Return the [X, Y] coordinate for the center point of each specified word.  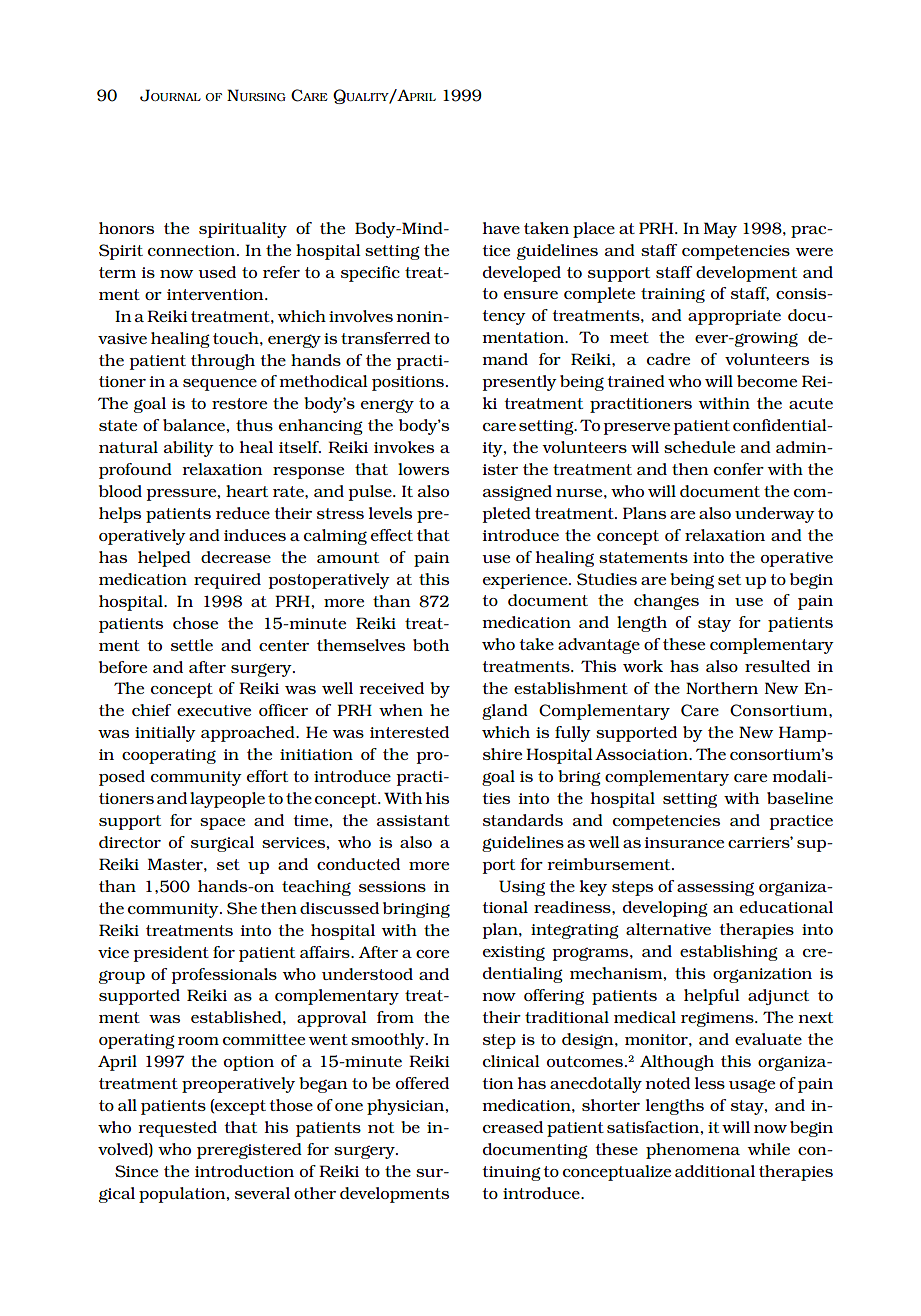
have [501, 228]
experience [526, 581]
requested [177, 1129]
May [720, 230]
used [217, 272]
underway [775, 515]
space [222, 824]
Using [522, 888]
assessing [715, 888]
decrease [236, 557]
